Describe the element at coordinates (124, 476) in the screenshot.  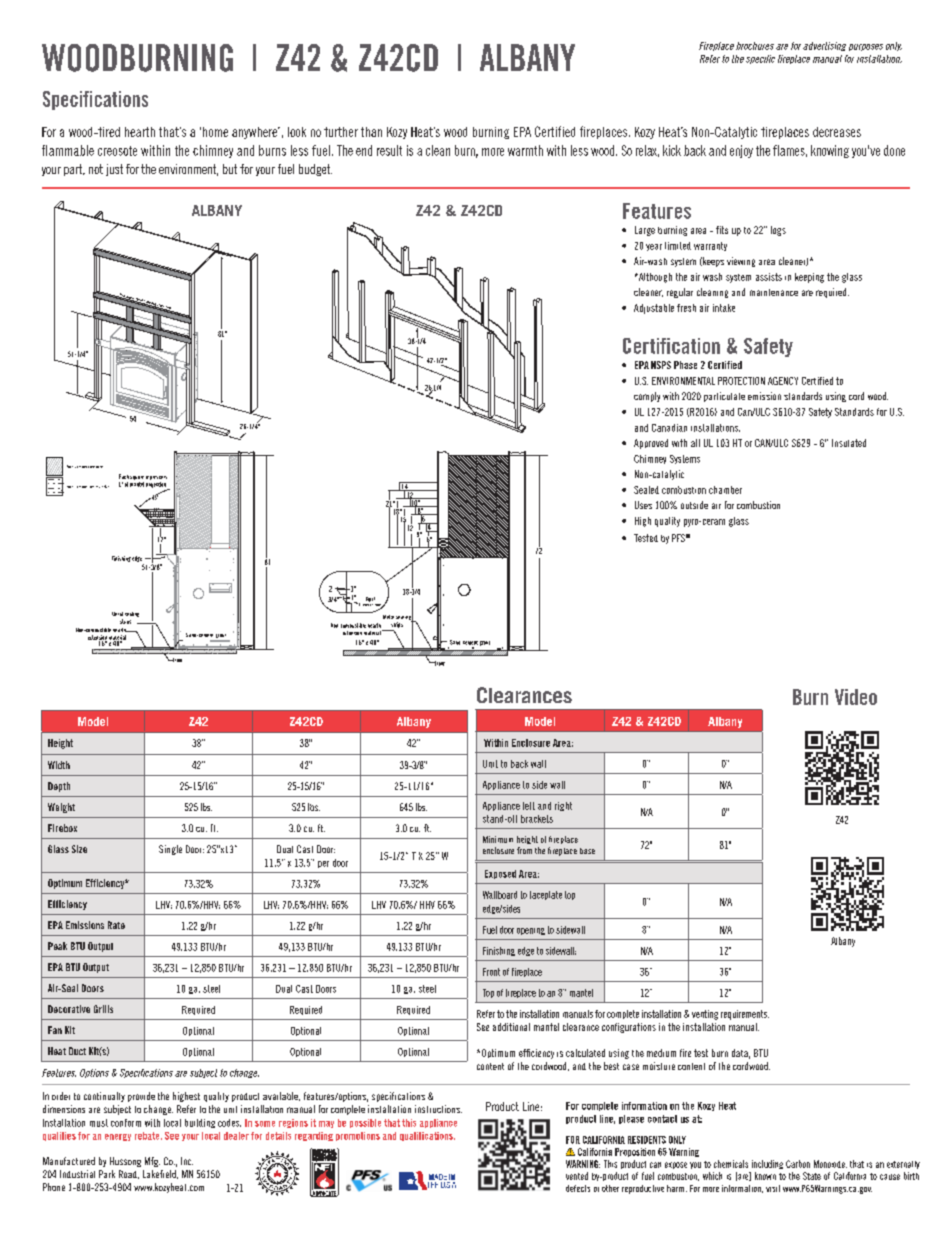
I see `Each` at that location.
